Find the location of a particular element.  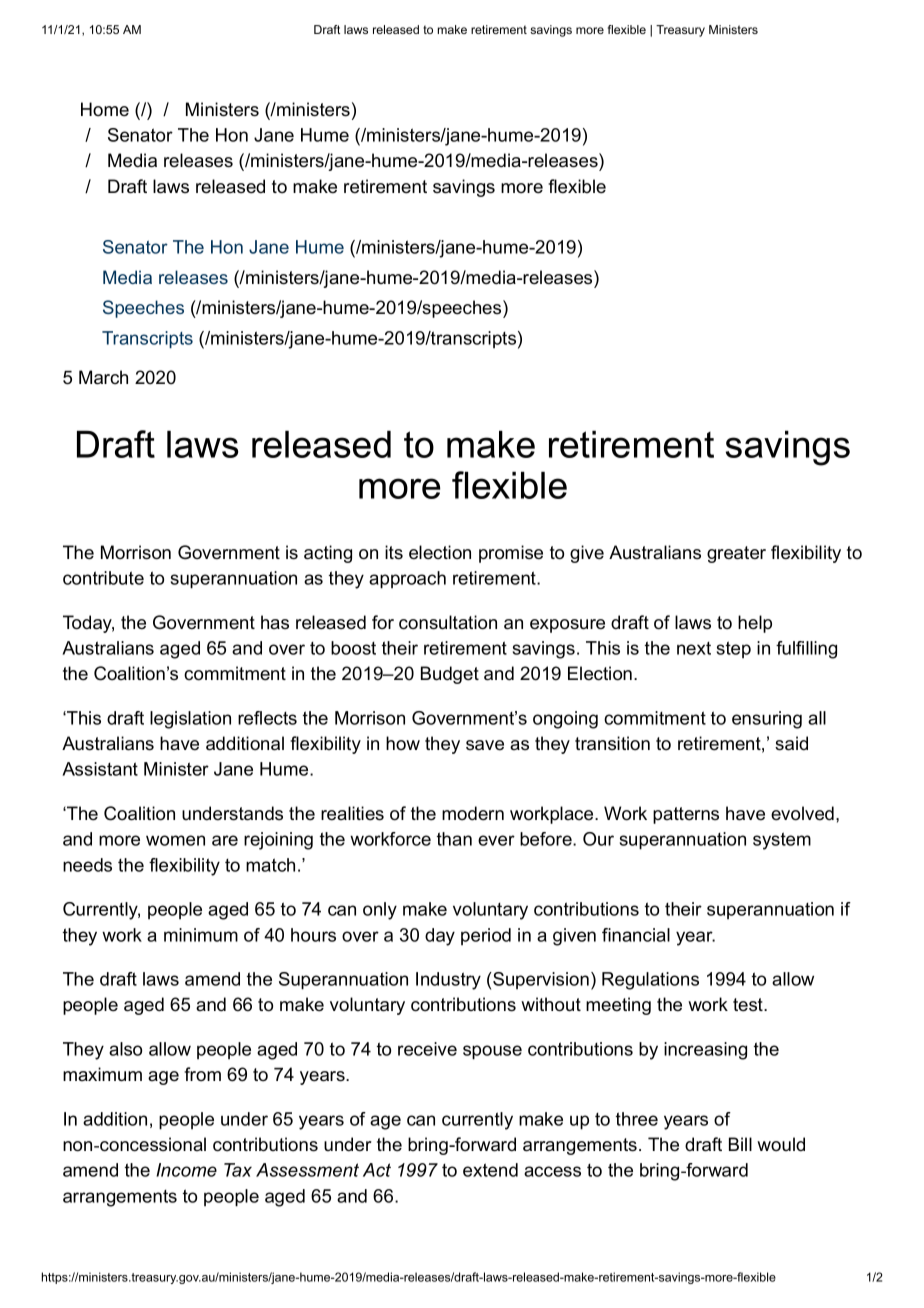

extend is located at coordinates (490, 1170).
